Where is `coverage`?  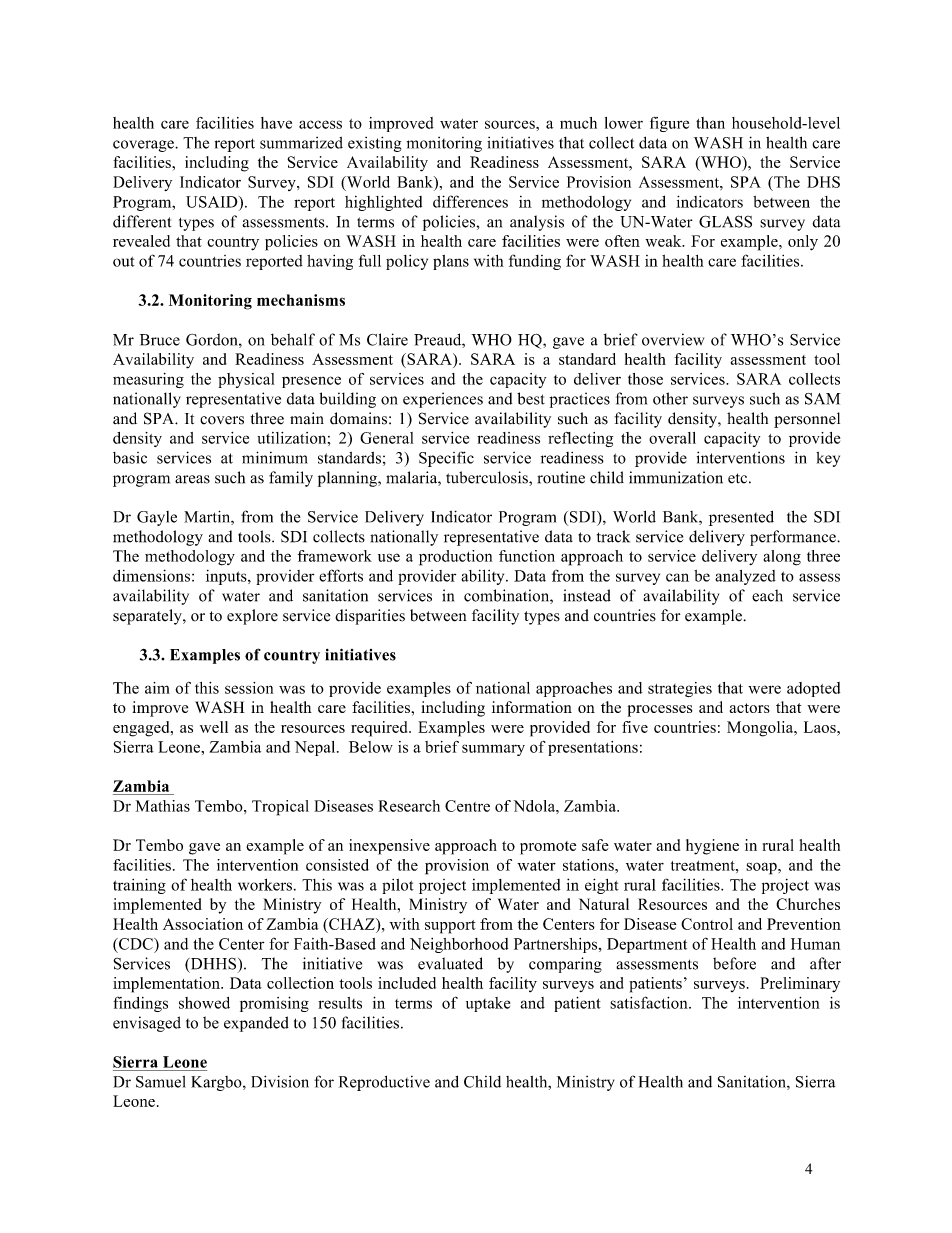
coverage is located at coordinates (144, 146).
